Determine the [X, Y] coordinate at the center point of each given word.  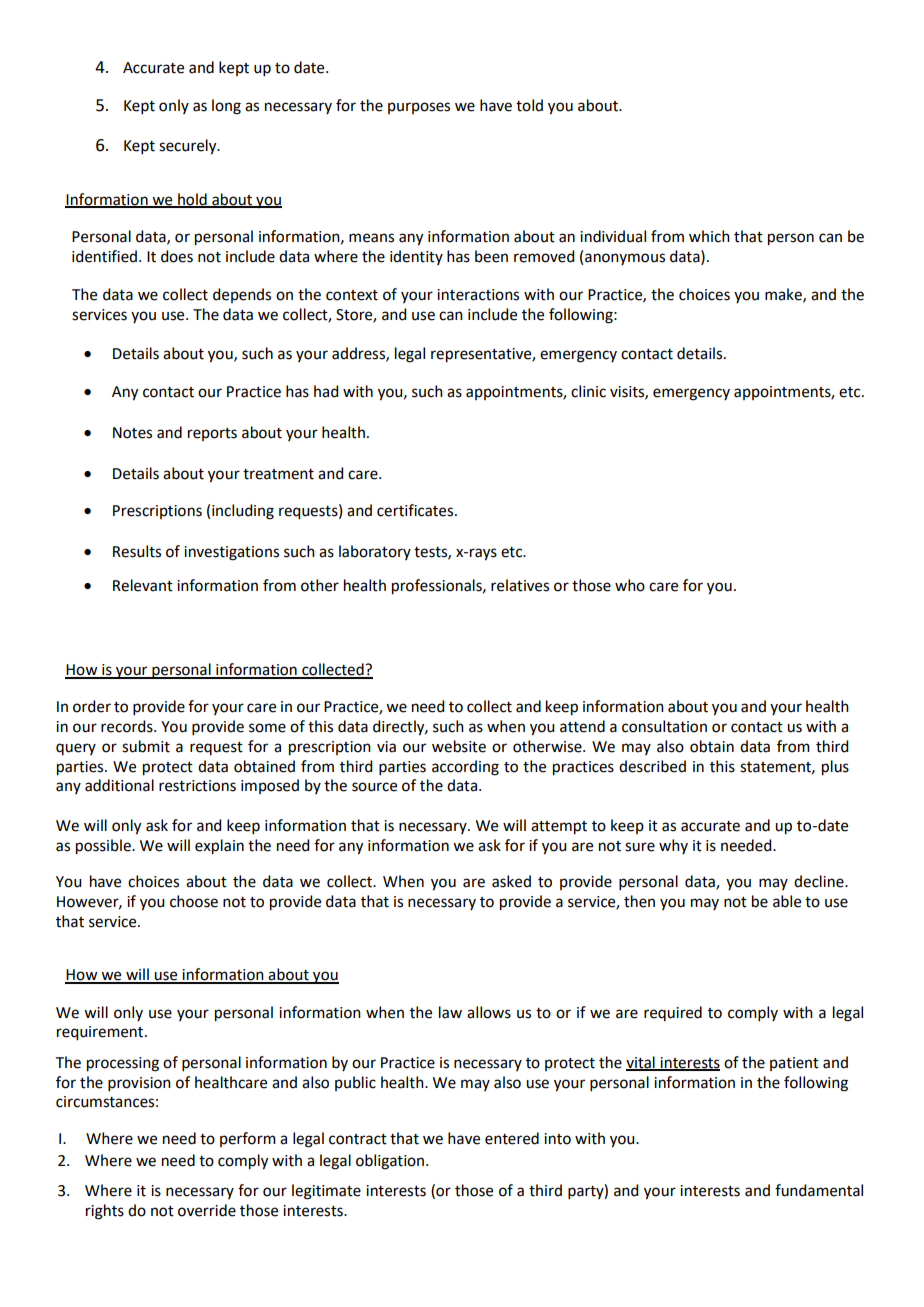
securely [189, 147]
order [92, 706]
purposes [419, 108]
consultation [664, 726]
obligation [390, 1162]
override [207, 1210]
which [709, 236]
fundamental [819, 1190]
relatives [520, 585]
